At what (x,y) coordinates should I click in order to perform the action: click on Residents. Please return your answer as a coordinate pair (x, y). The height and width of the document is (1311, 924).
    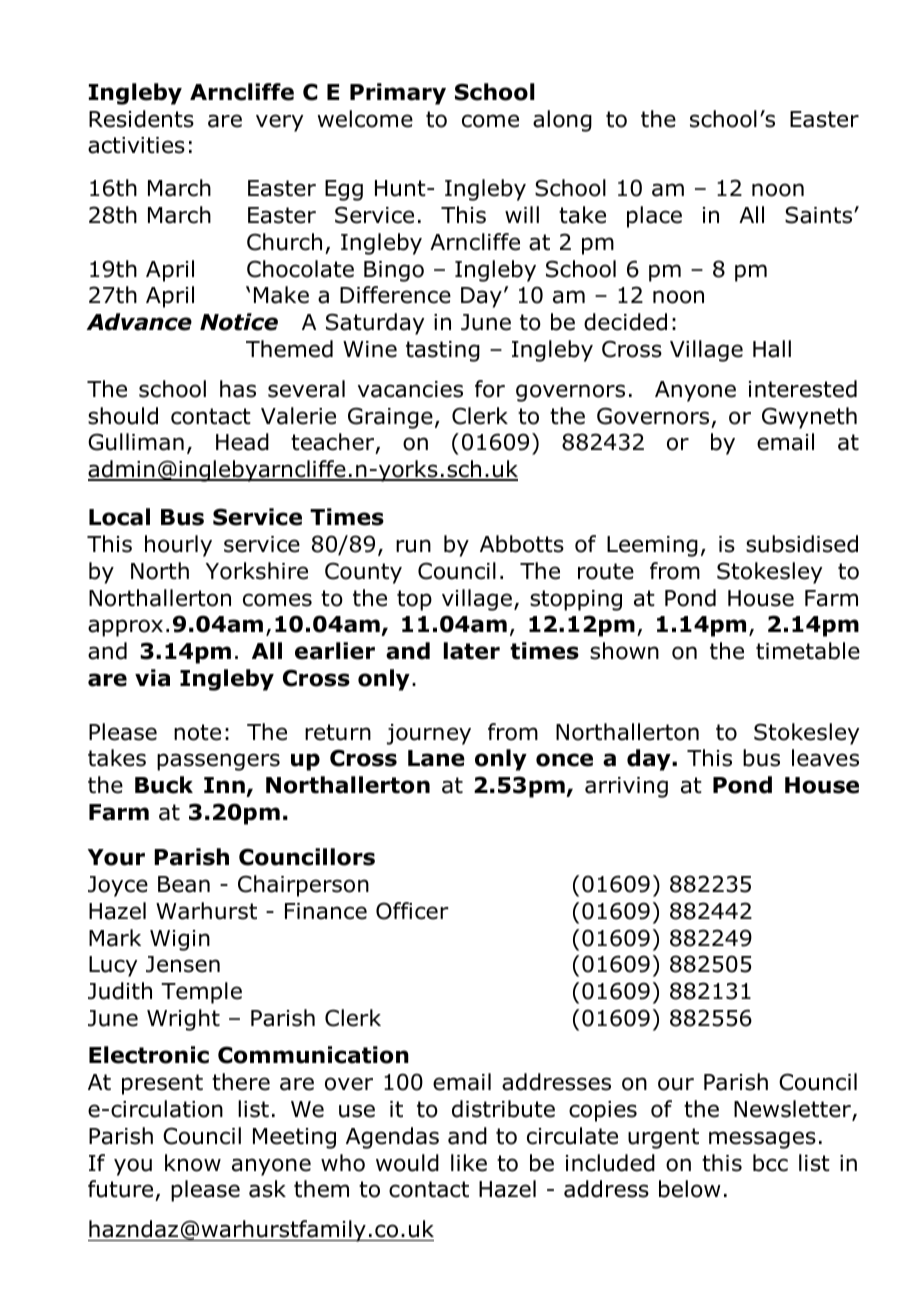
    Looking at the image, I should click on (141, 119).
